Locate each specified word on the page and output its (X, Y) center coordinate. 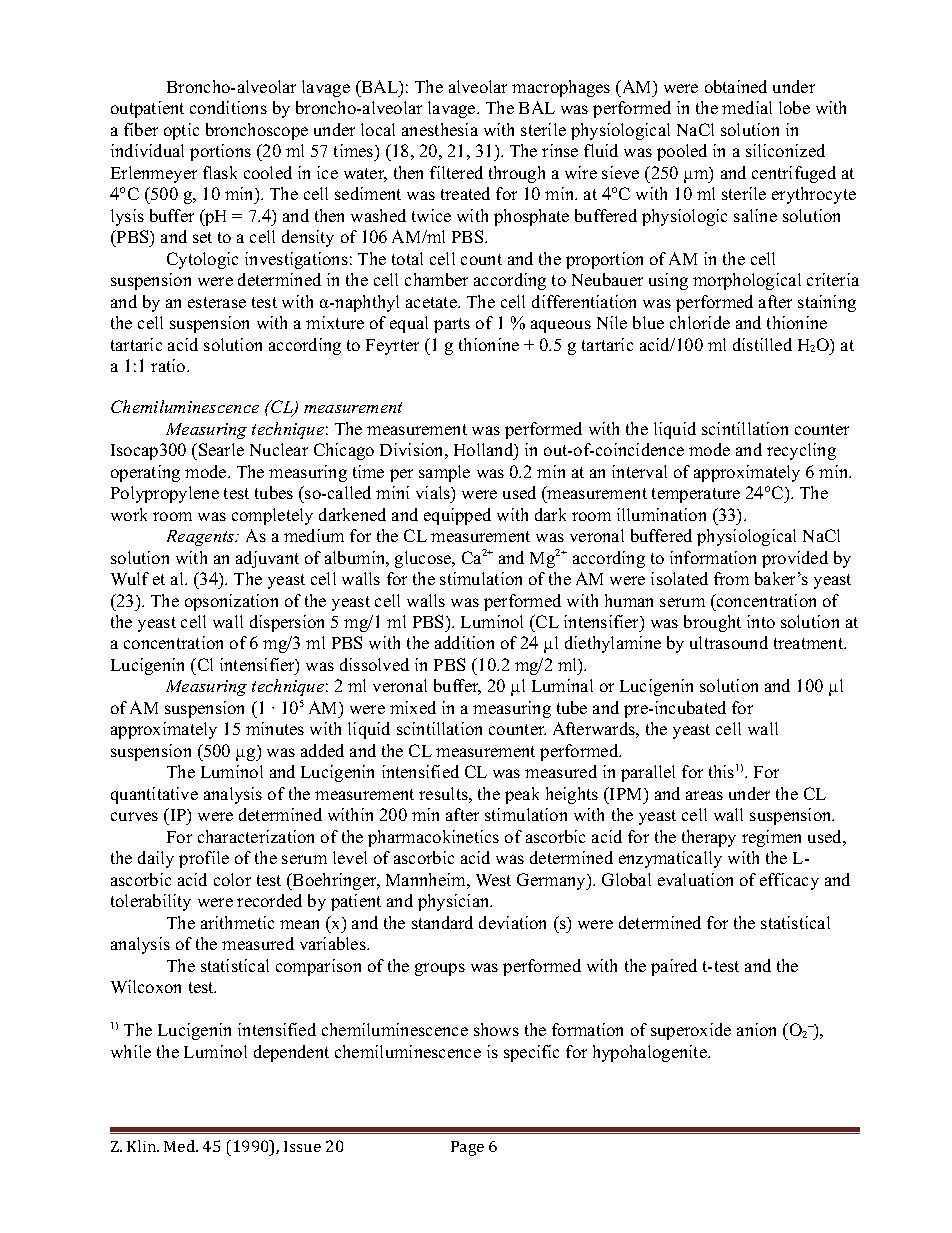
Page (467, 1148)
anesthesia (440, 129)
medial (747, 107)
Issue (302, 1146)
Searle (221, 449)
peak (522, 795)
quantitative (154, 795)
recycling (801, 451)
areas (704, 795)
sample (444, 473)
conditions (228, 107)
